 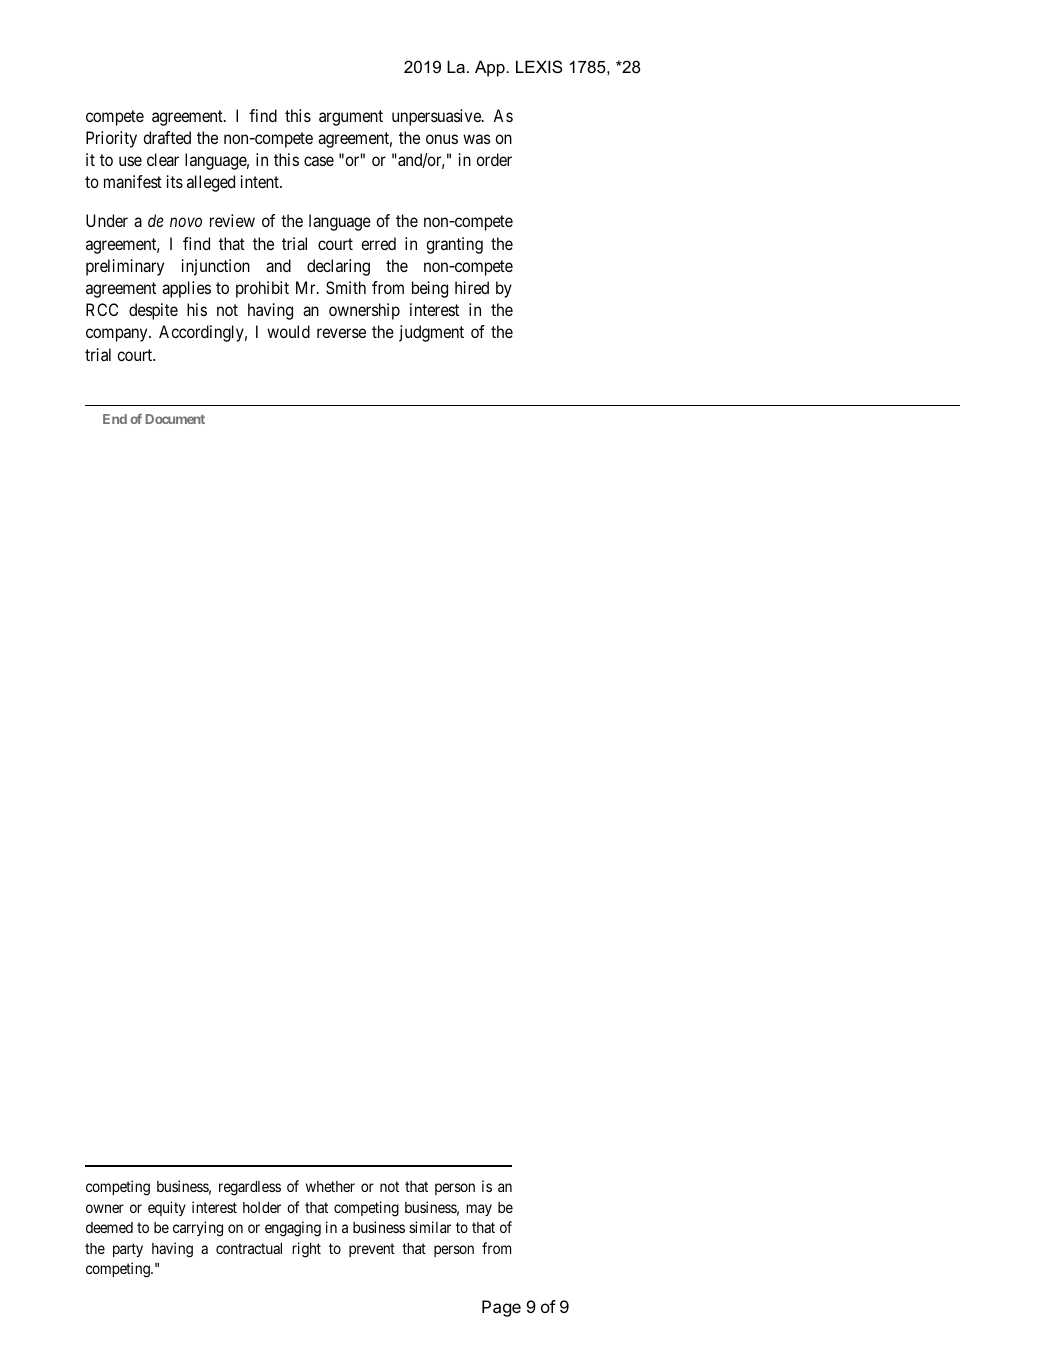 I want to click on party, so click(x=128, y=1250).
